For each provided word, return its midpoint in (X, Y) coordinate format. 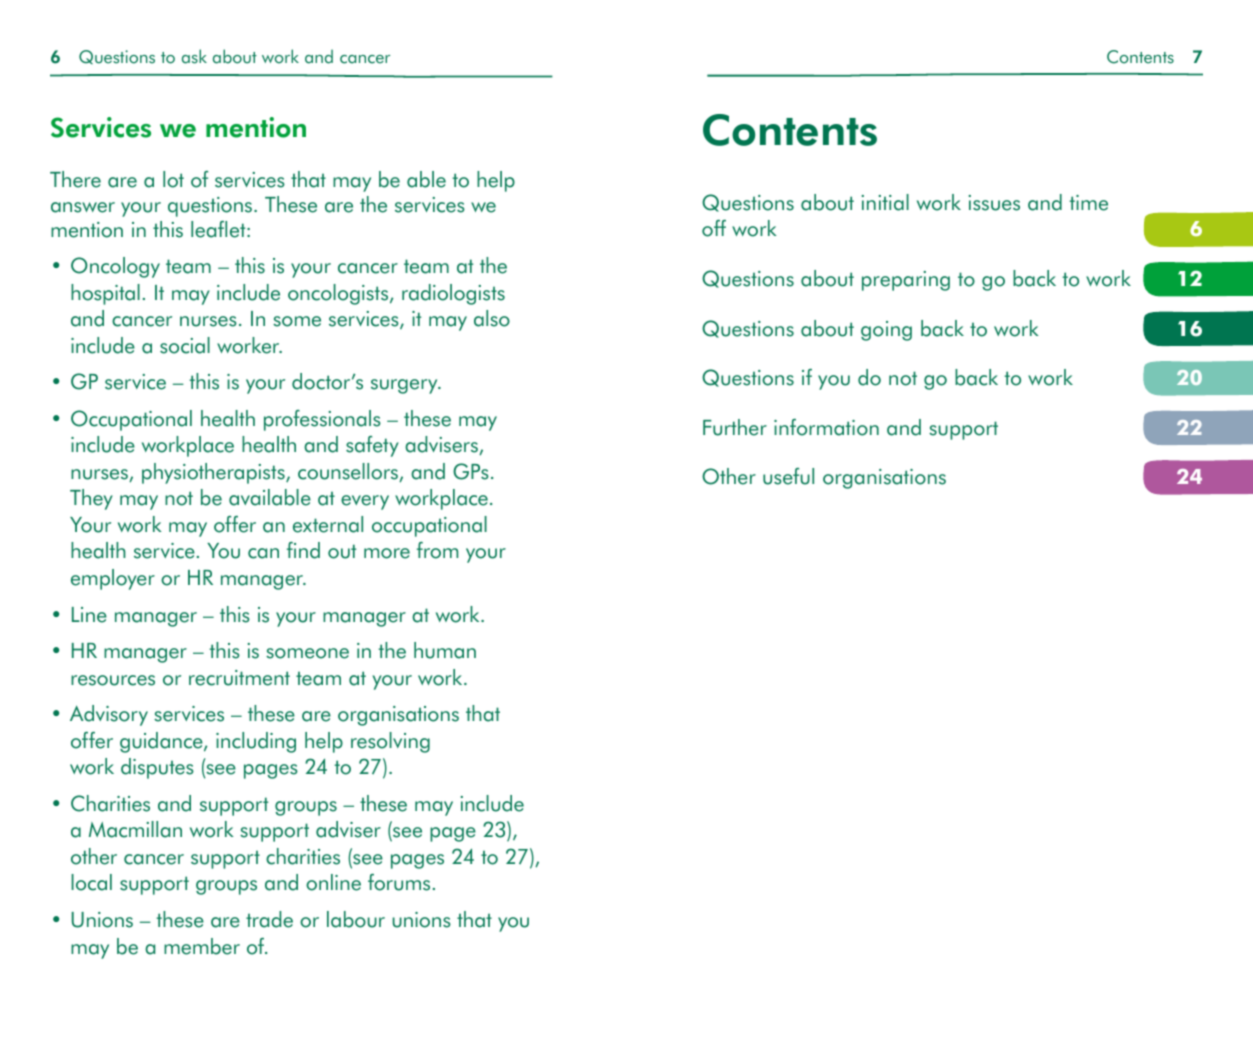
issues (994, 203)
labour (356, 919)
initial (885, 202)
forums (399, 882)
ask (194, 56)
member (202, 946)
